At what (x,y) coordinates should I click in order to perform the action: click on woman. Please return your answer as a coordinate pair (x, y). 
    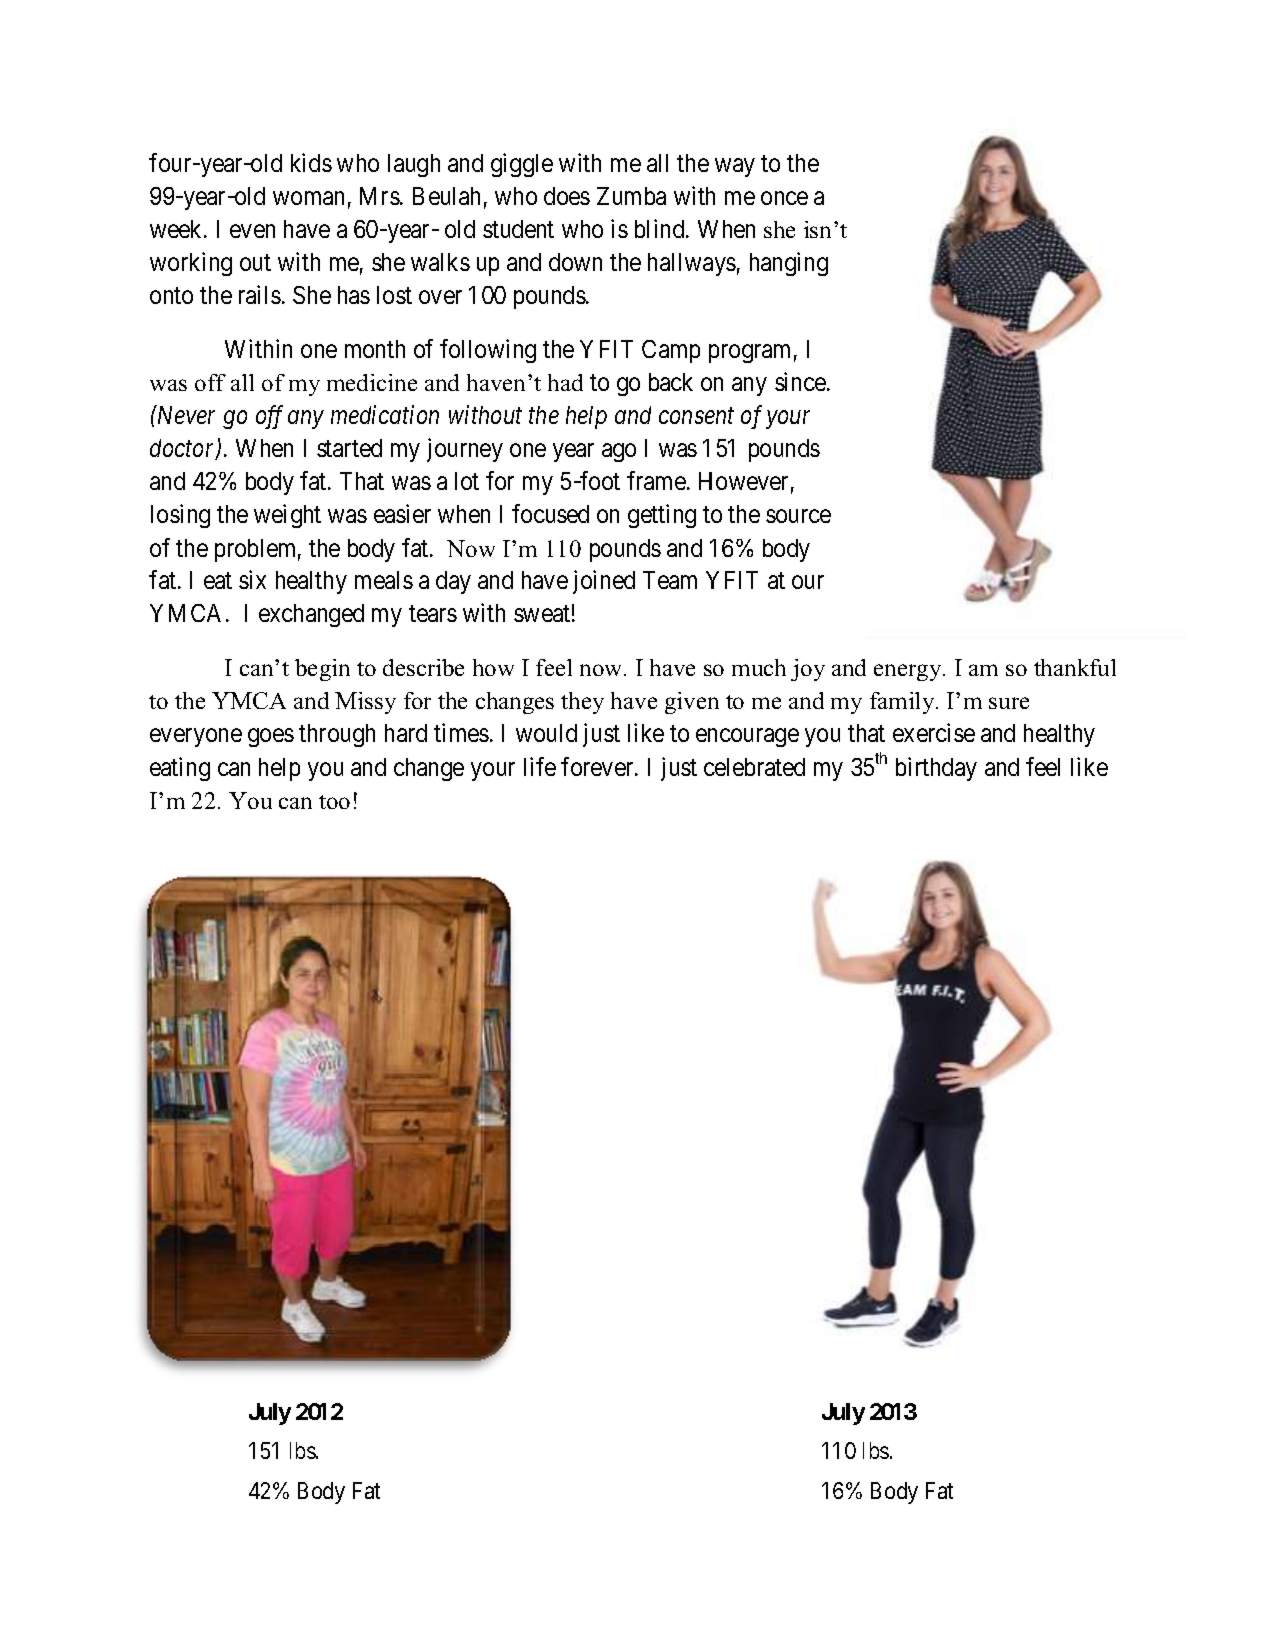
    Looking at the image, I should click on (308, 198).
